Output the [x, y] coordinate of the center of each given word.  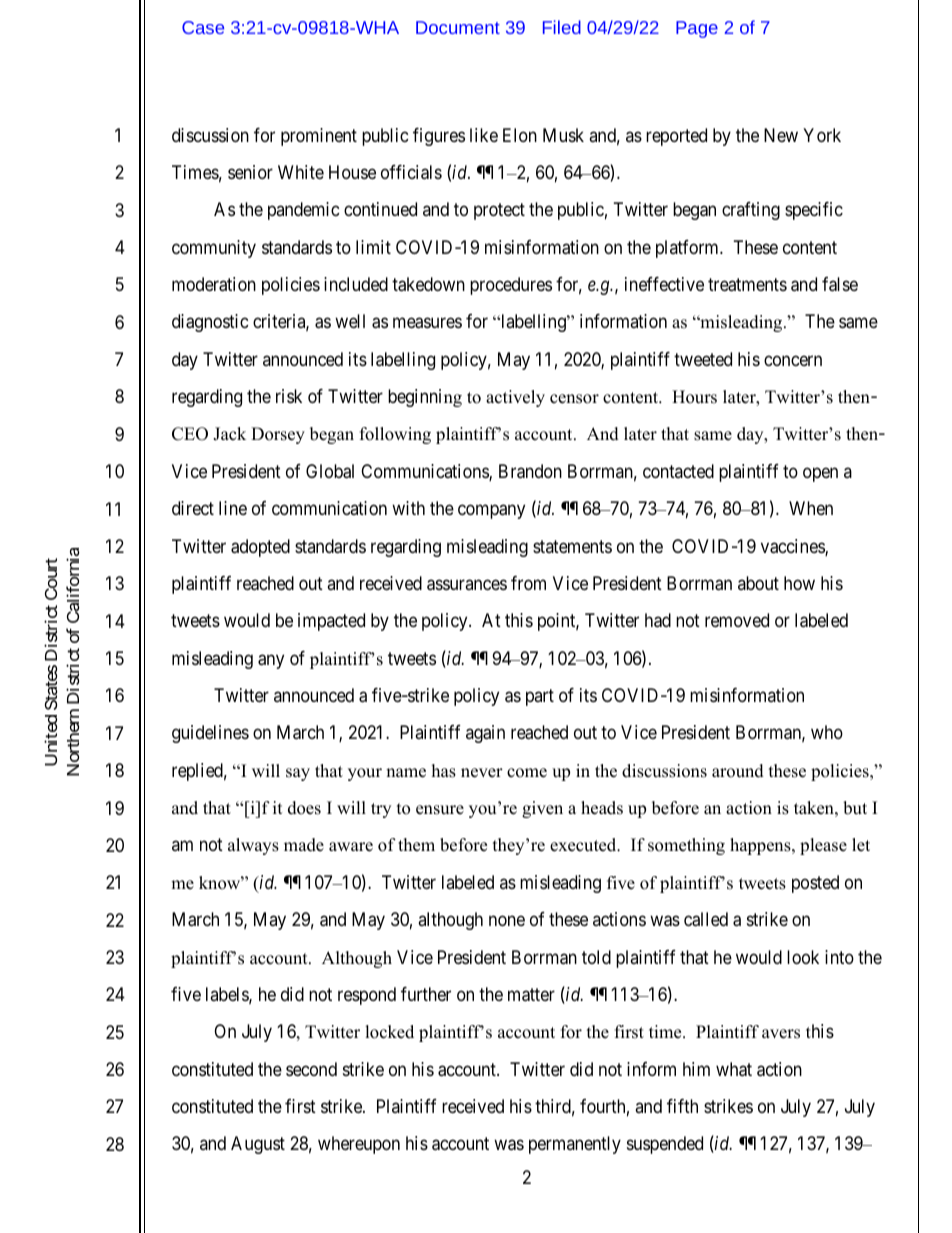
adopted [260, 548]
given [542, 809]
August [258, 1145]
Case [203, 27]
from [528, 583]
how [799, 583]
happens [761, 846]
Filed [562, 27]
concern [793, 360]
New [781, 135]
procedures [511, 286]
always [253, 846]
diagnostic [210, 323]
